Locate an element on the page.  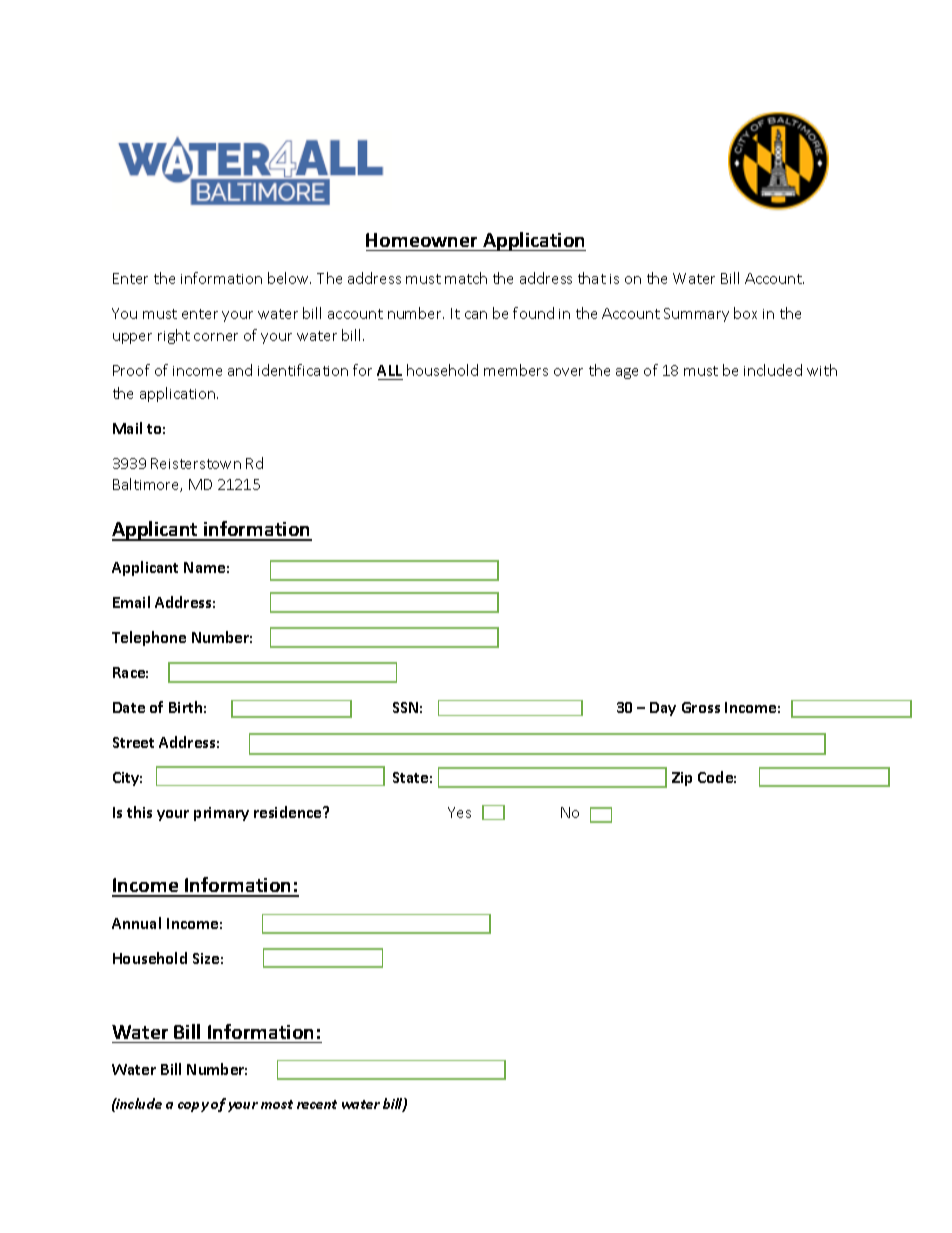
most is located at coordinates (277, 1104).
